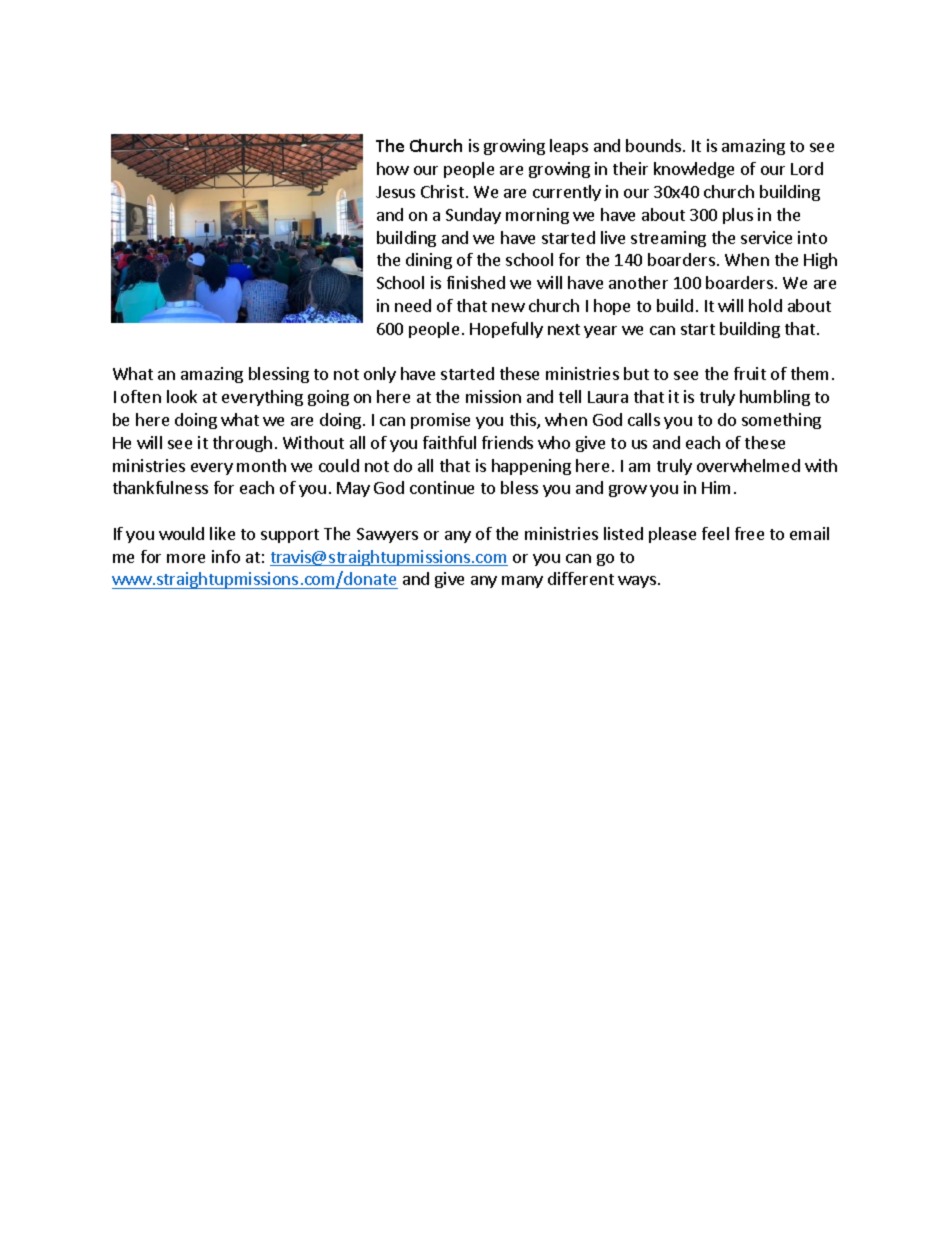  I want to click on happening, so click(531, 467).
